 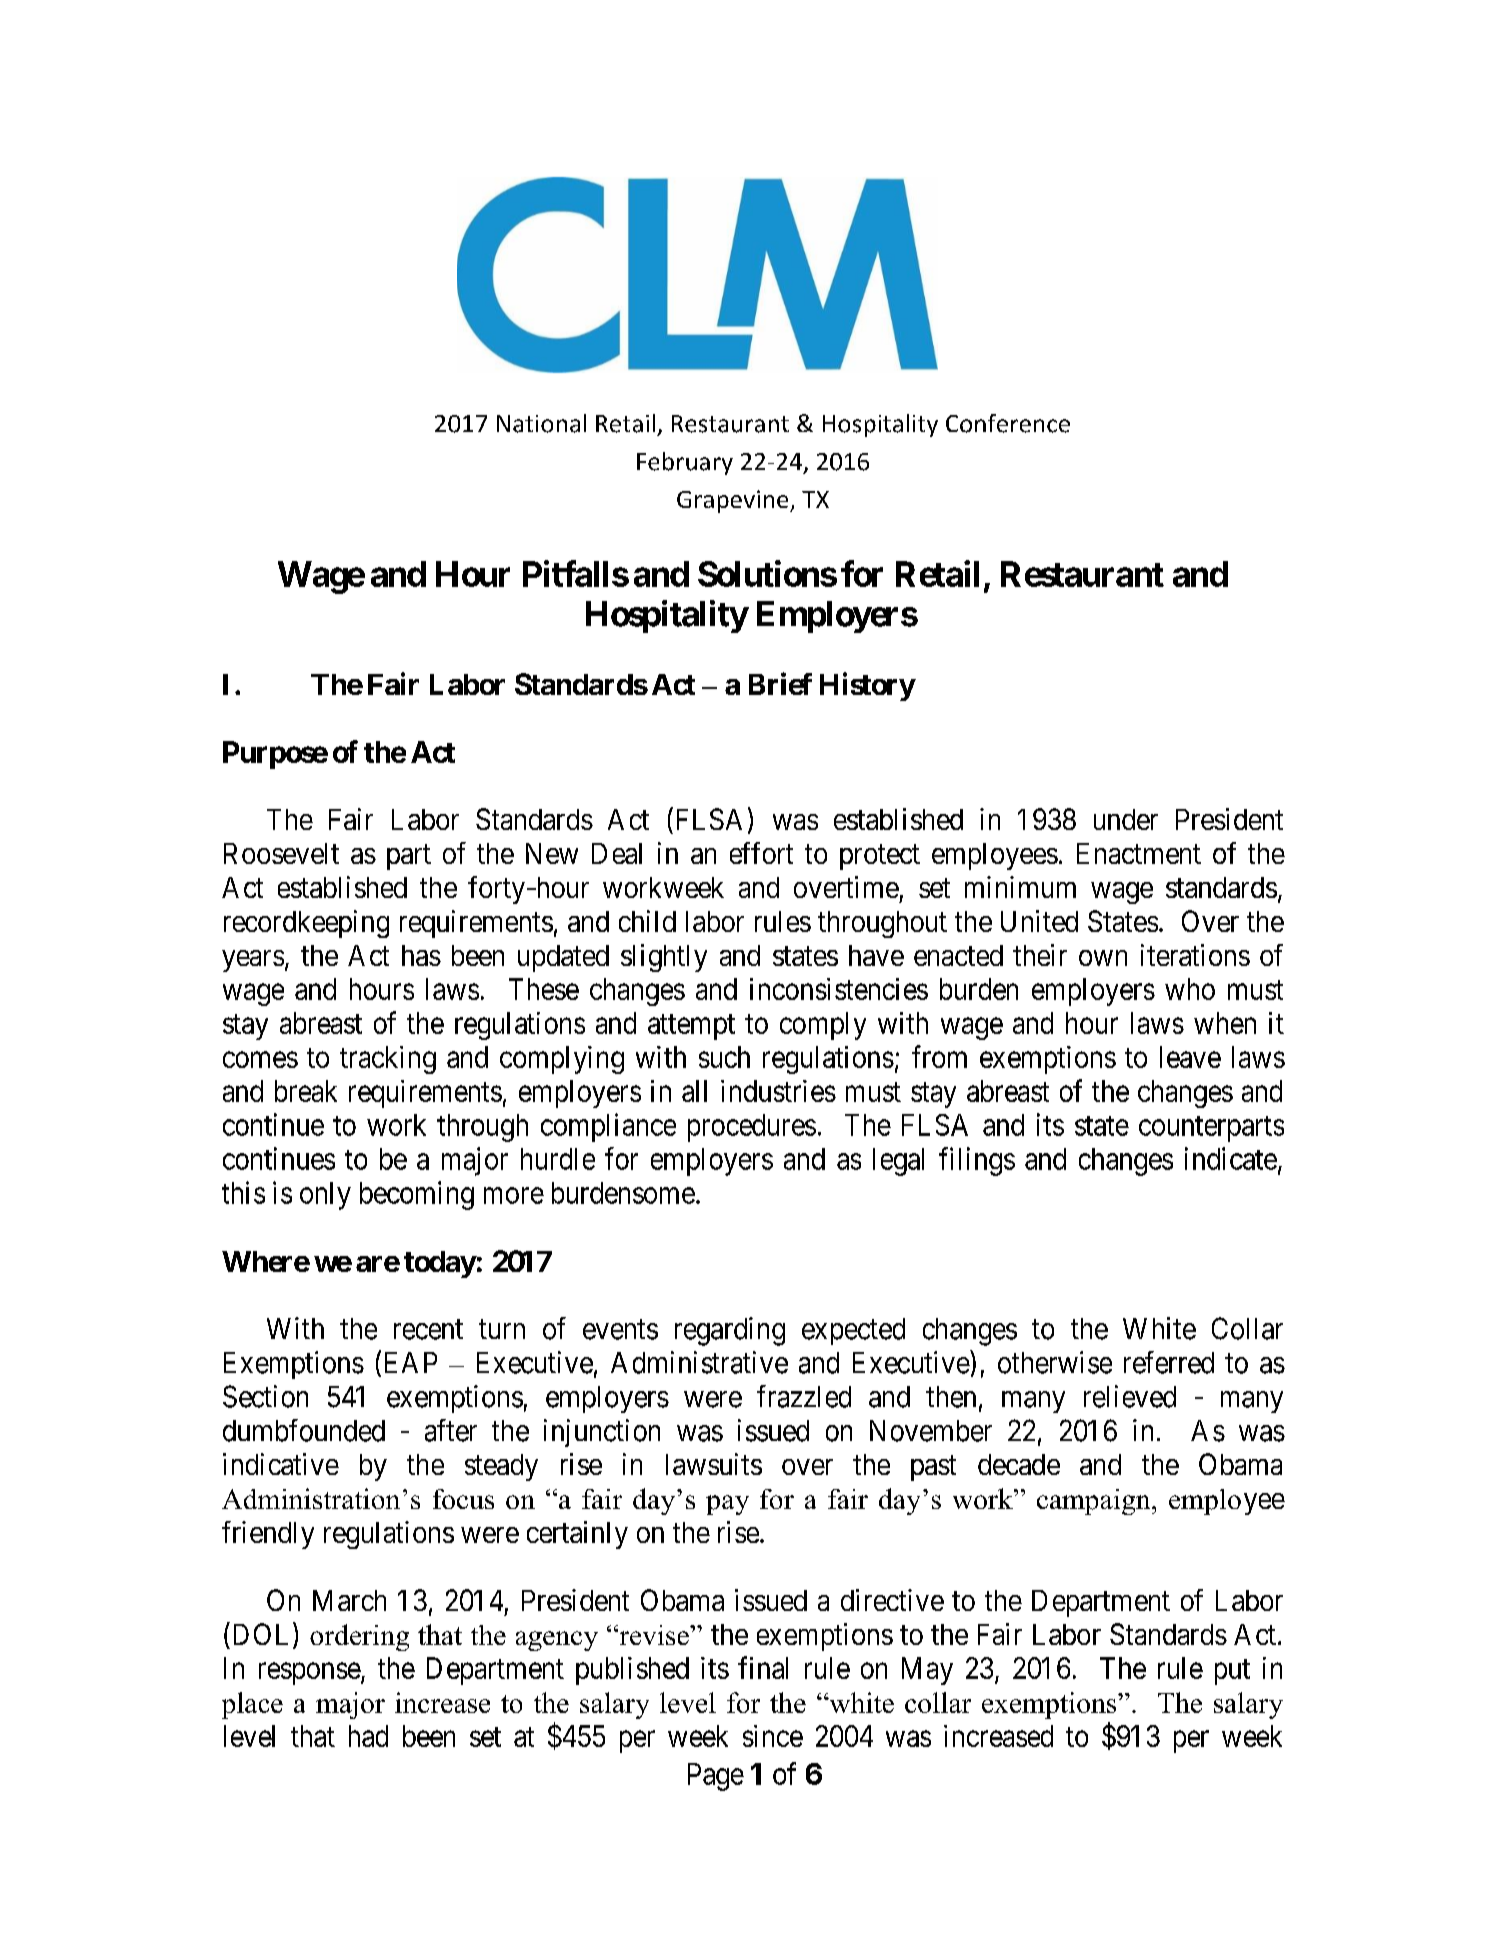 I want to click on frazzled, so click(x=804, y=1396).
